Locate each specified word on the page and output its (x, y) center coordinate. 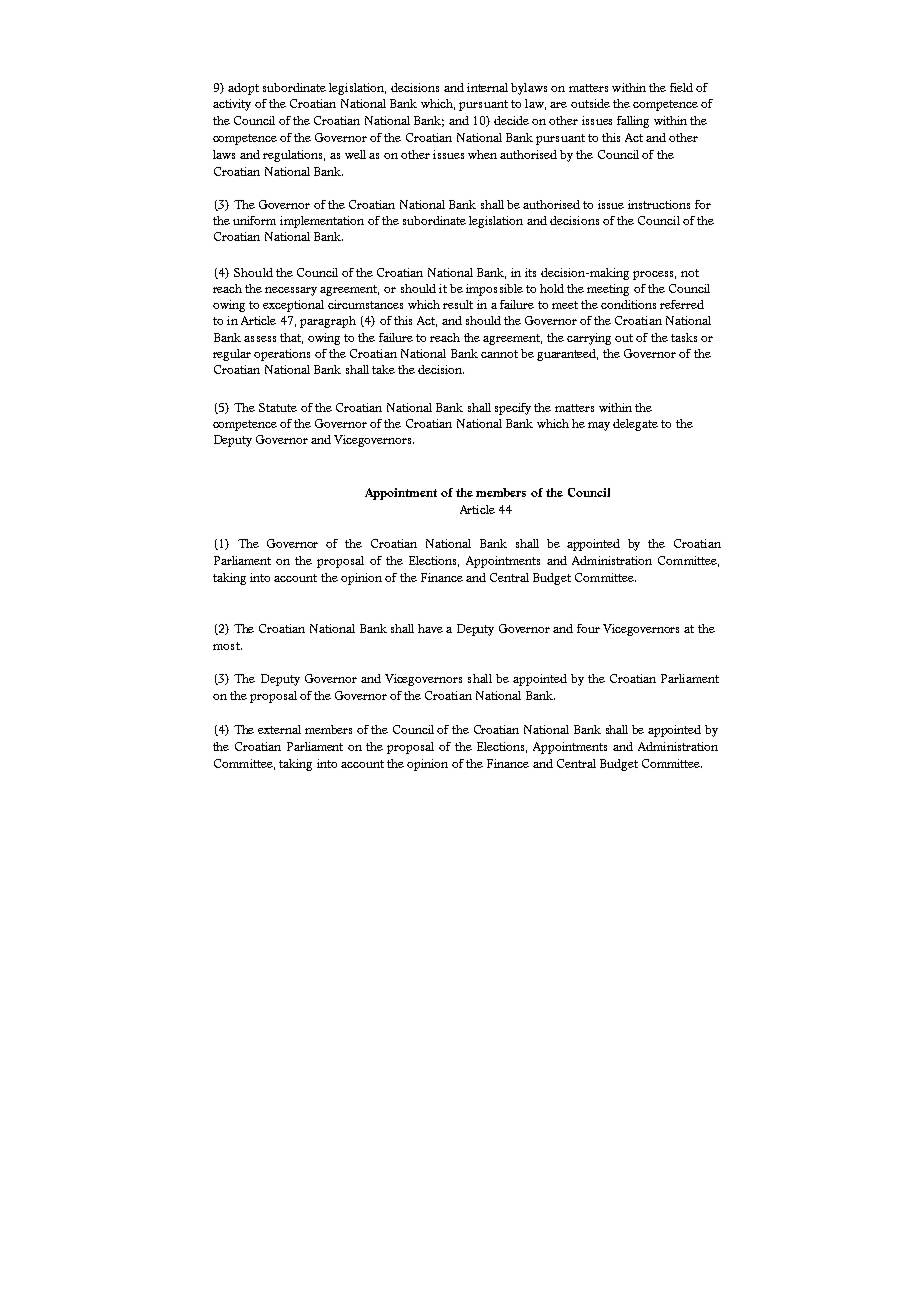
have (430, 628)
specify (513, 409)
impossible (494, 290)
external (279, 729)
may (599, 426)
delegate (635, 425)
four (588, 628)
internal (487, 87)
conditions (628, 304)
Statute (278, 407)
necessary (291, 291)
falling (633, 122)
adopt (243, 89)
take (383, 369)
